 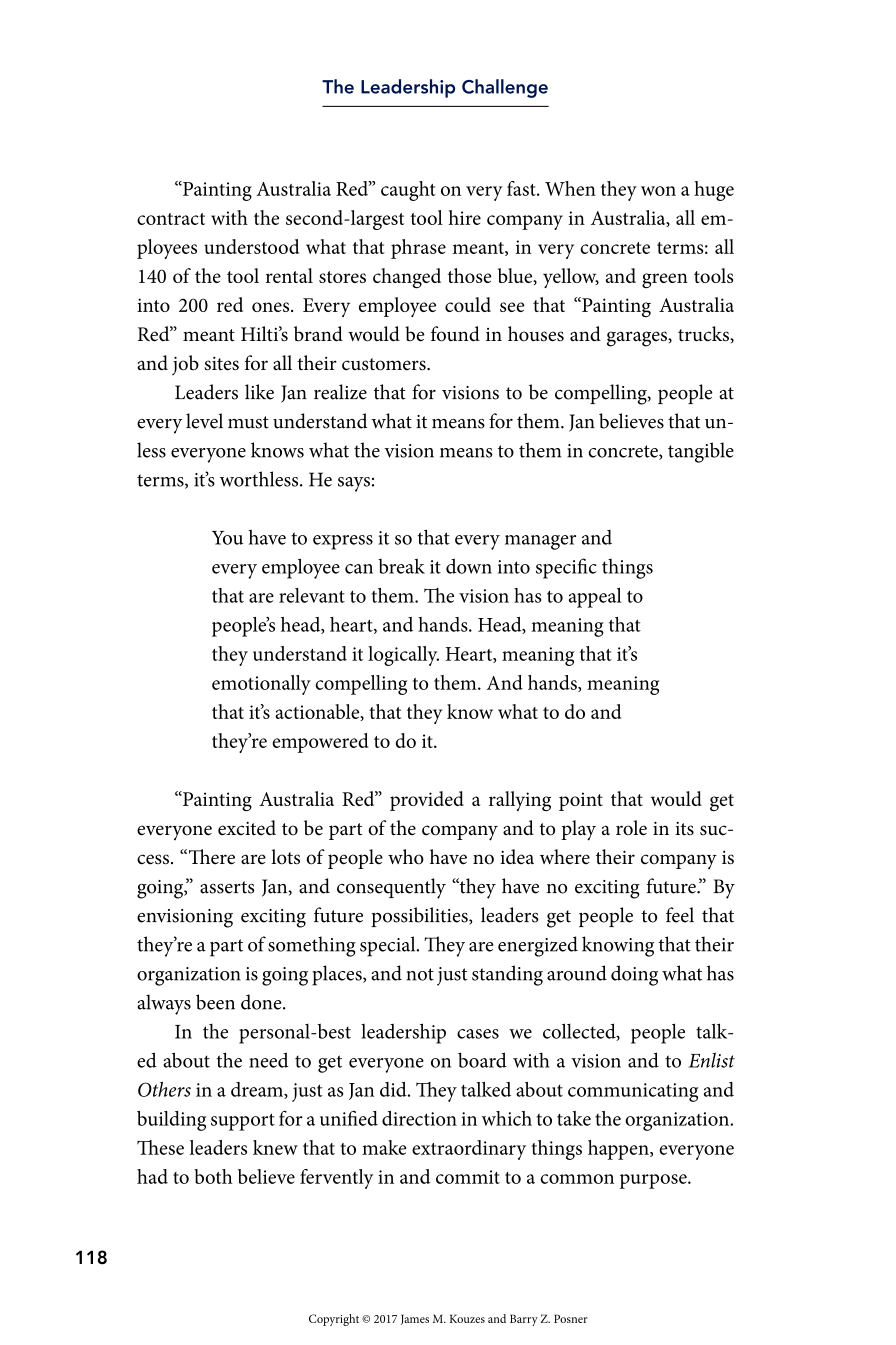 What do you see at coordinates (213, 1176) in the screenshot?
I see `both` at bounding box center [213, 1176].
